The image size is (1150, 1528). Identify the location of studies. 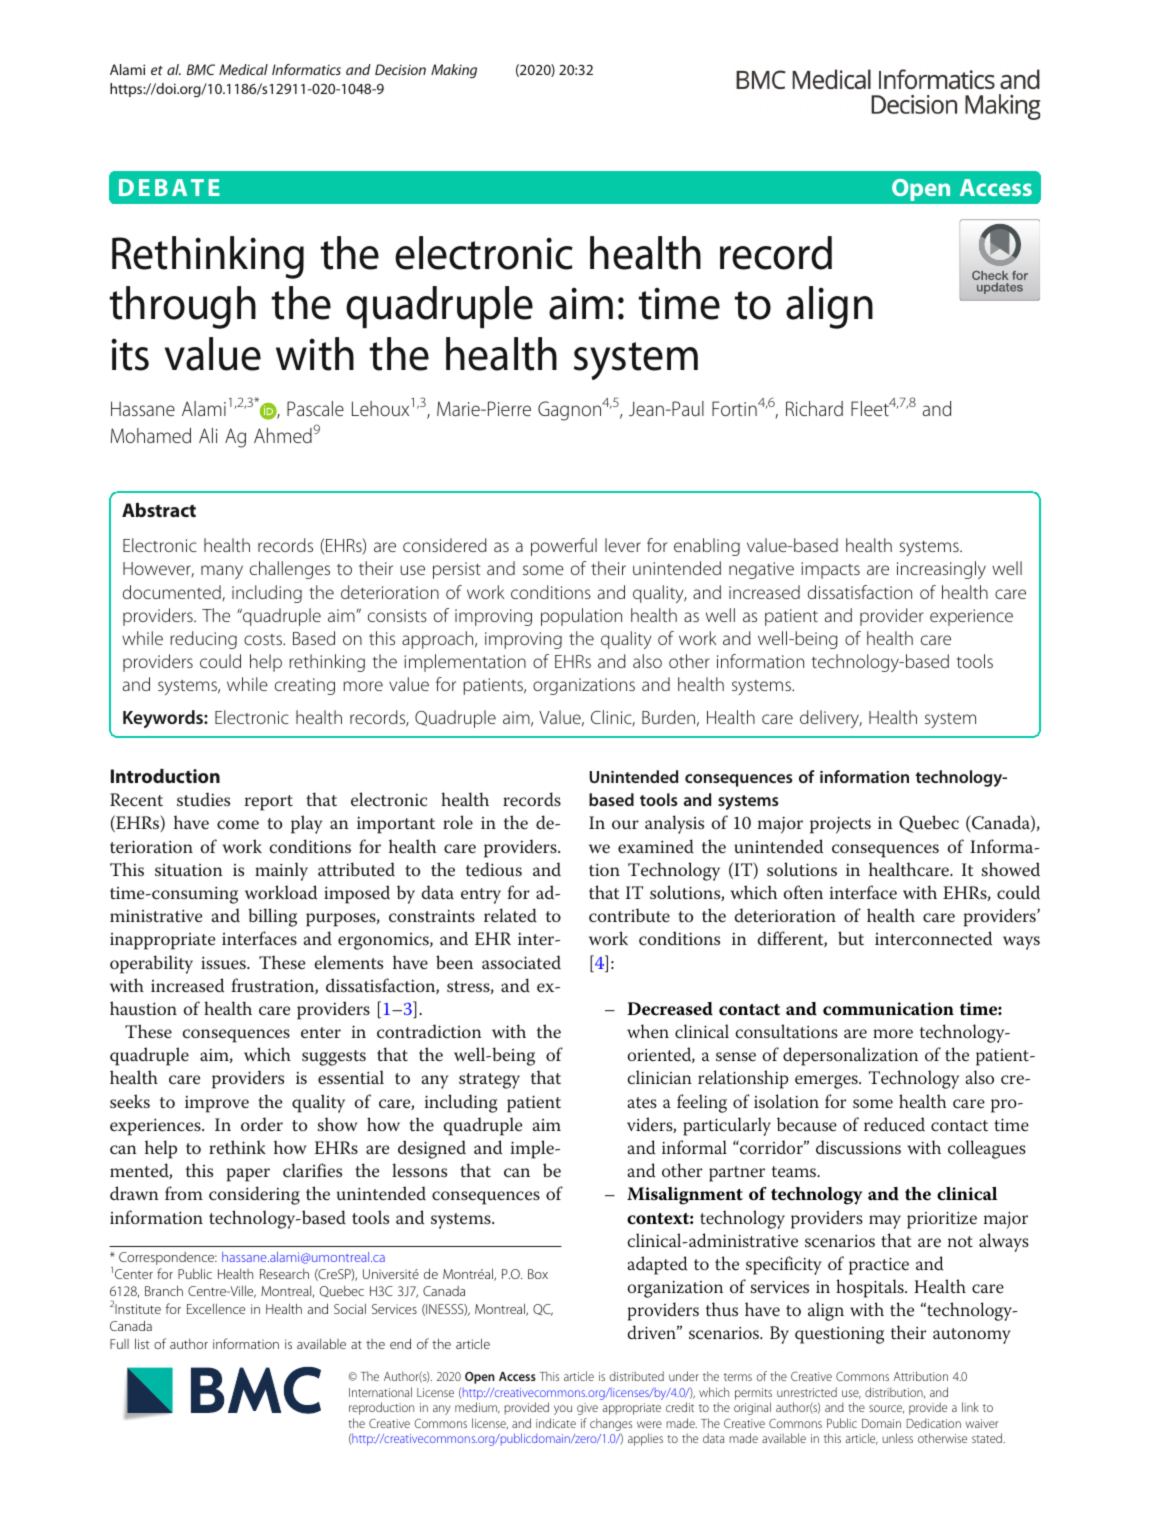
(203, 799).
